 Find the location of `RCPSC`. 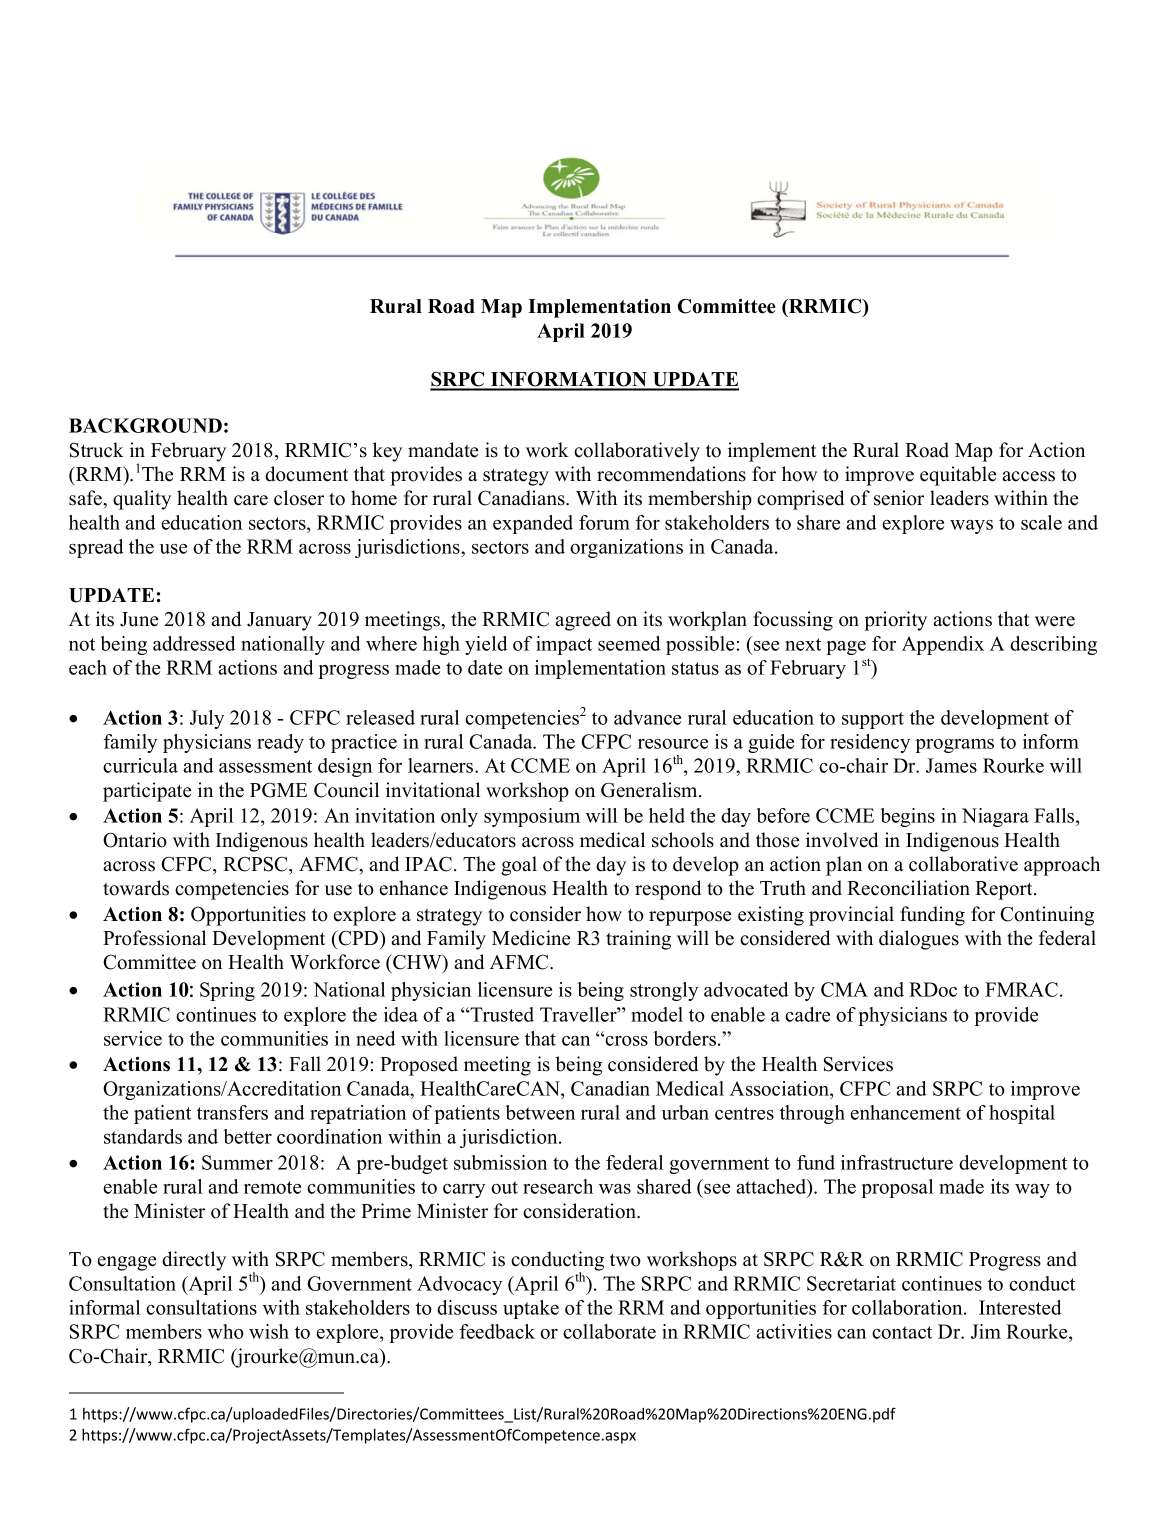

RCPSC is located at coordinates (256, 864).
